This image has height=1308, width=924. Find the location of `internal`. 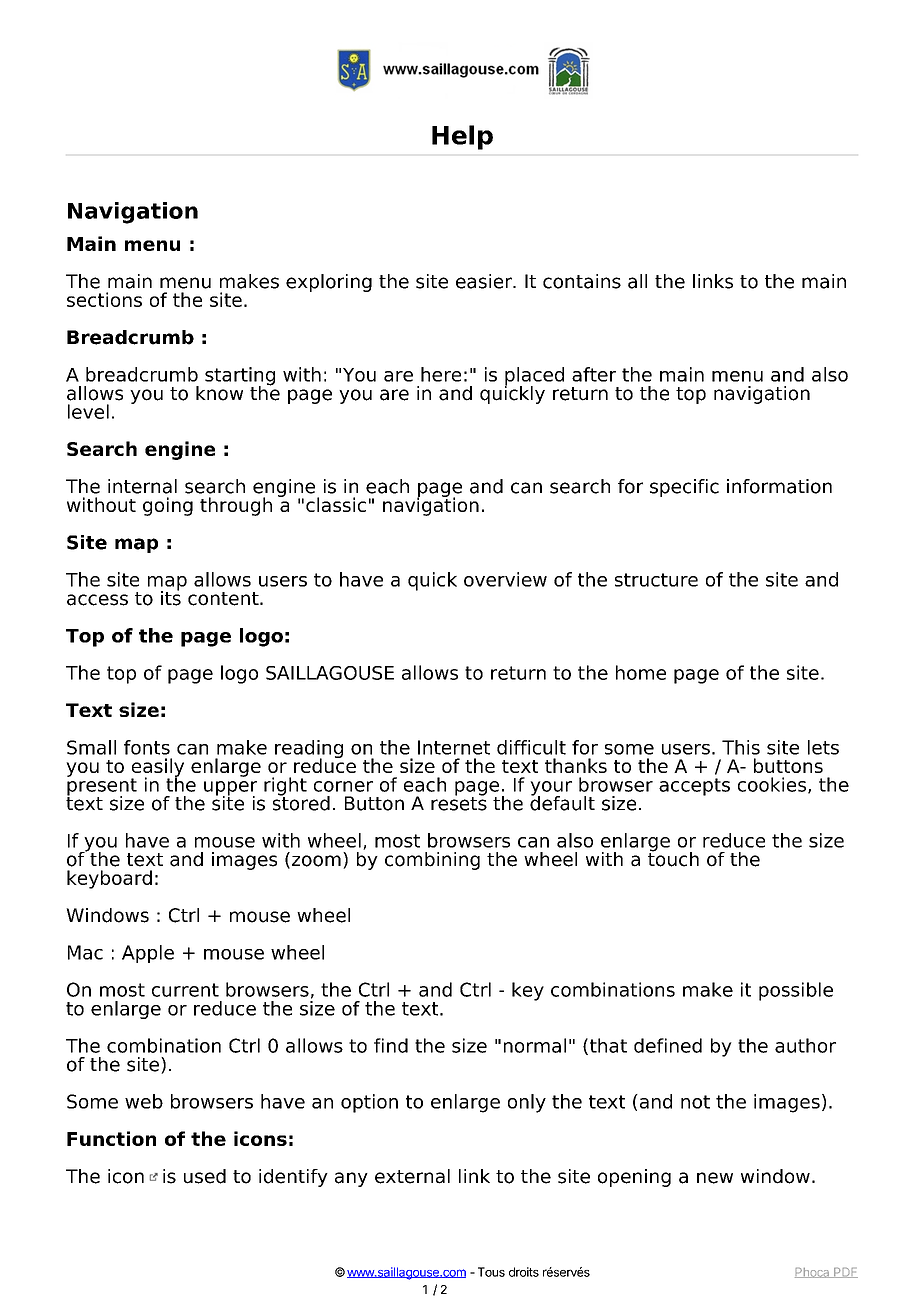

internal is located at coordinates (142, 486).
